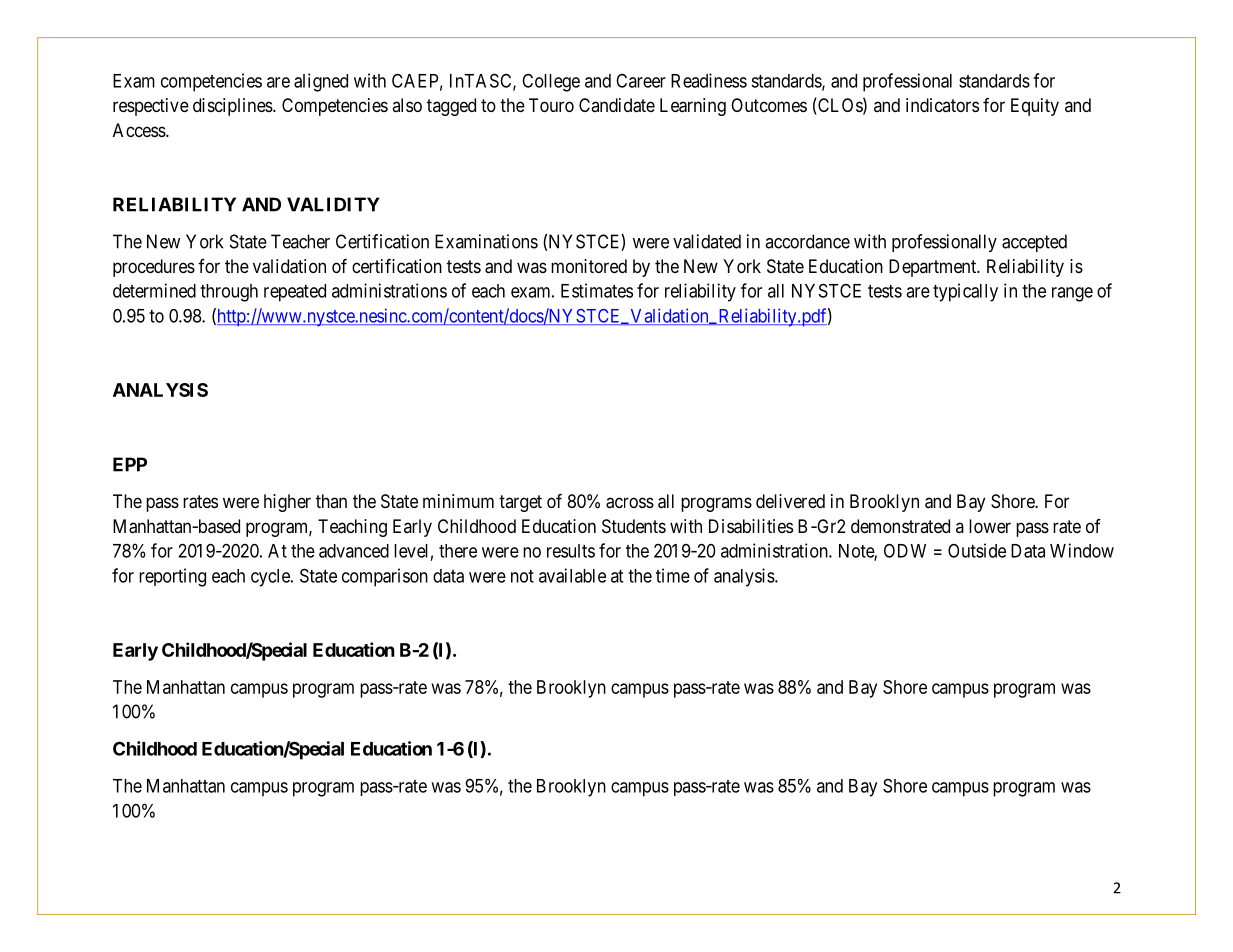 The image size is (1233, 952). Describe the element at coordinates (1034, 243) in the screenshot. I see `accepted` at that location.
